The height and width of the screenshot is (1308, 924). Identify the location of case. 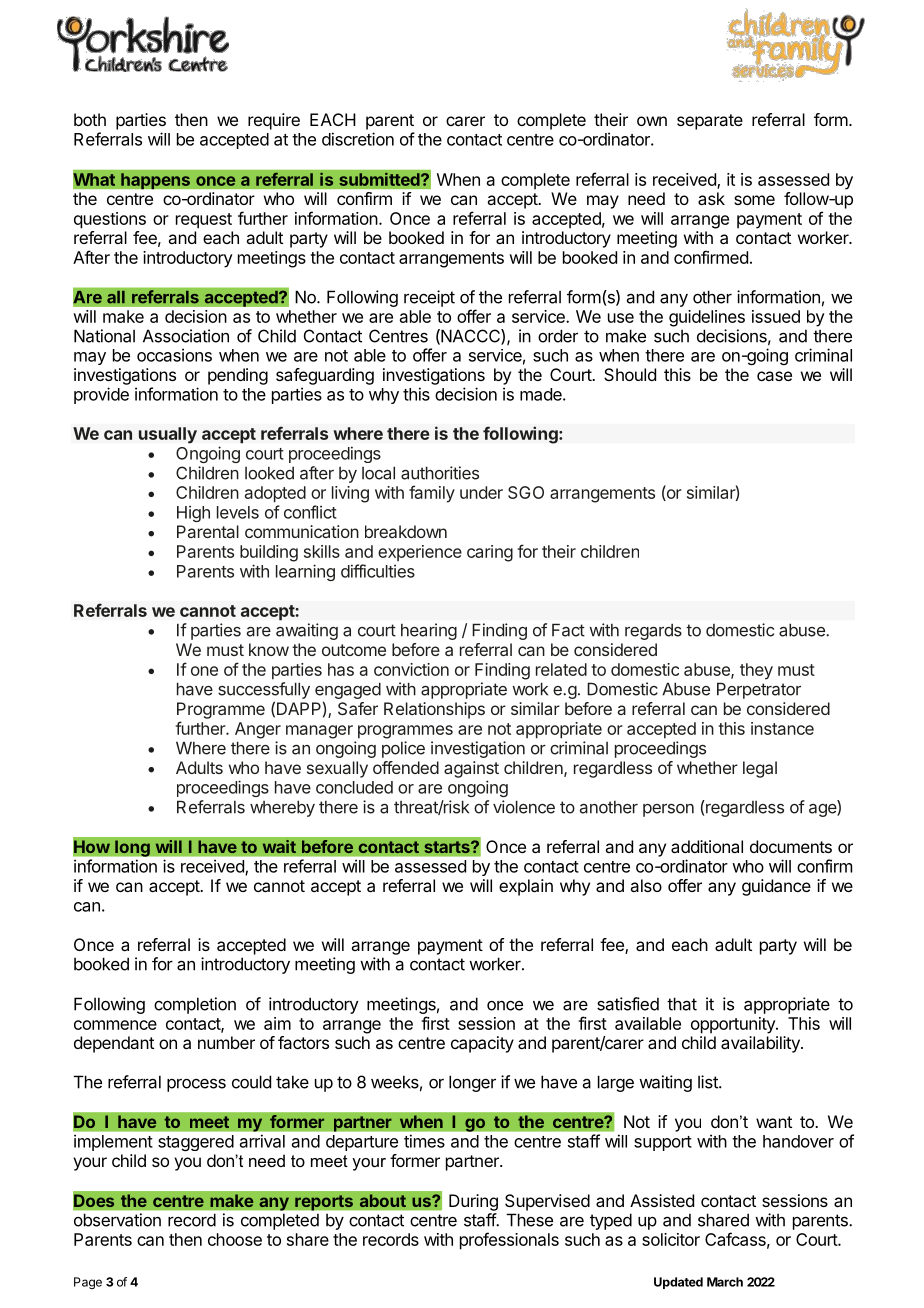
(774, 376).
